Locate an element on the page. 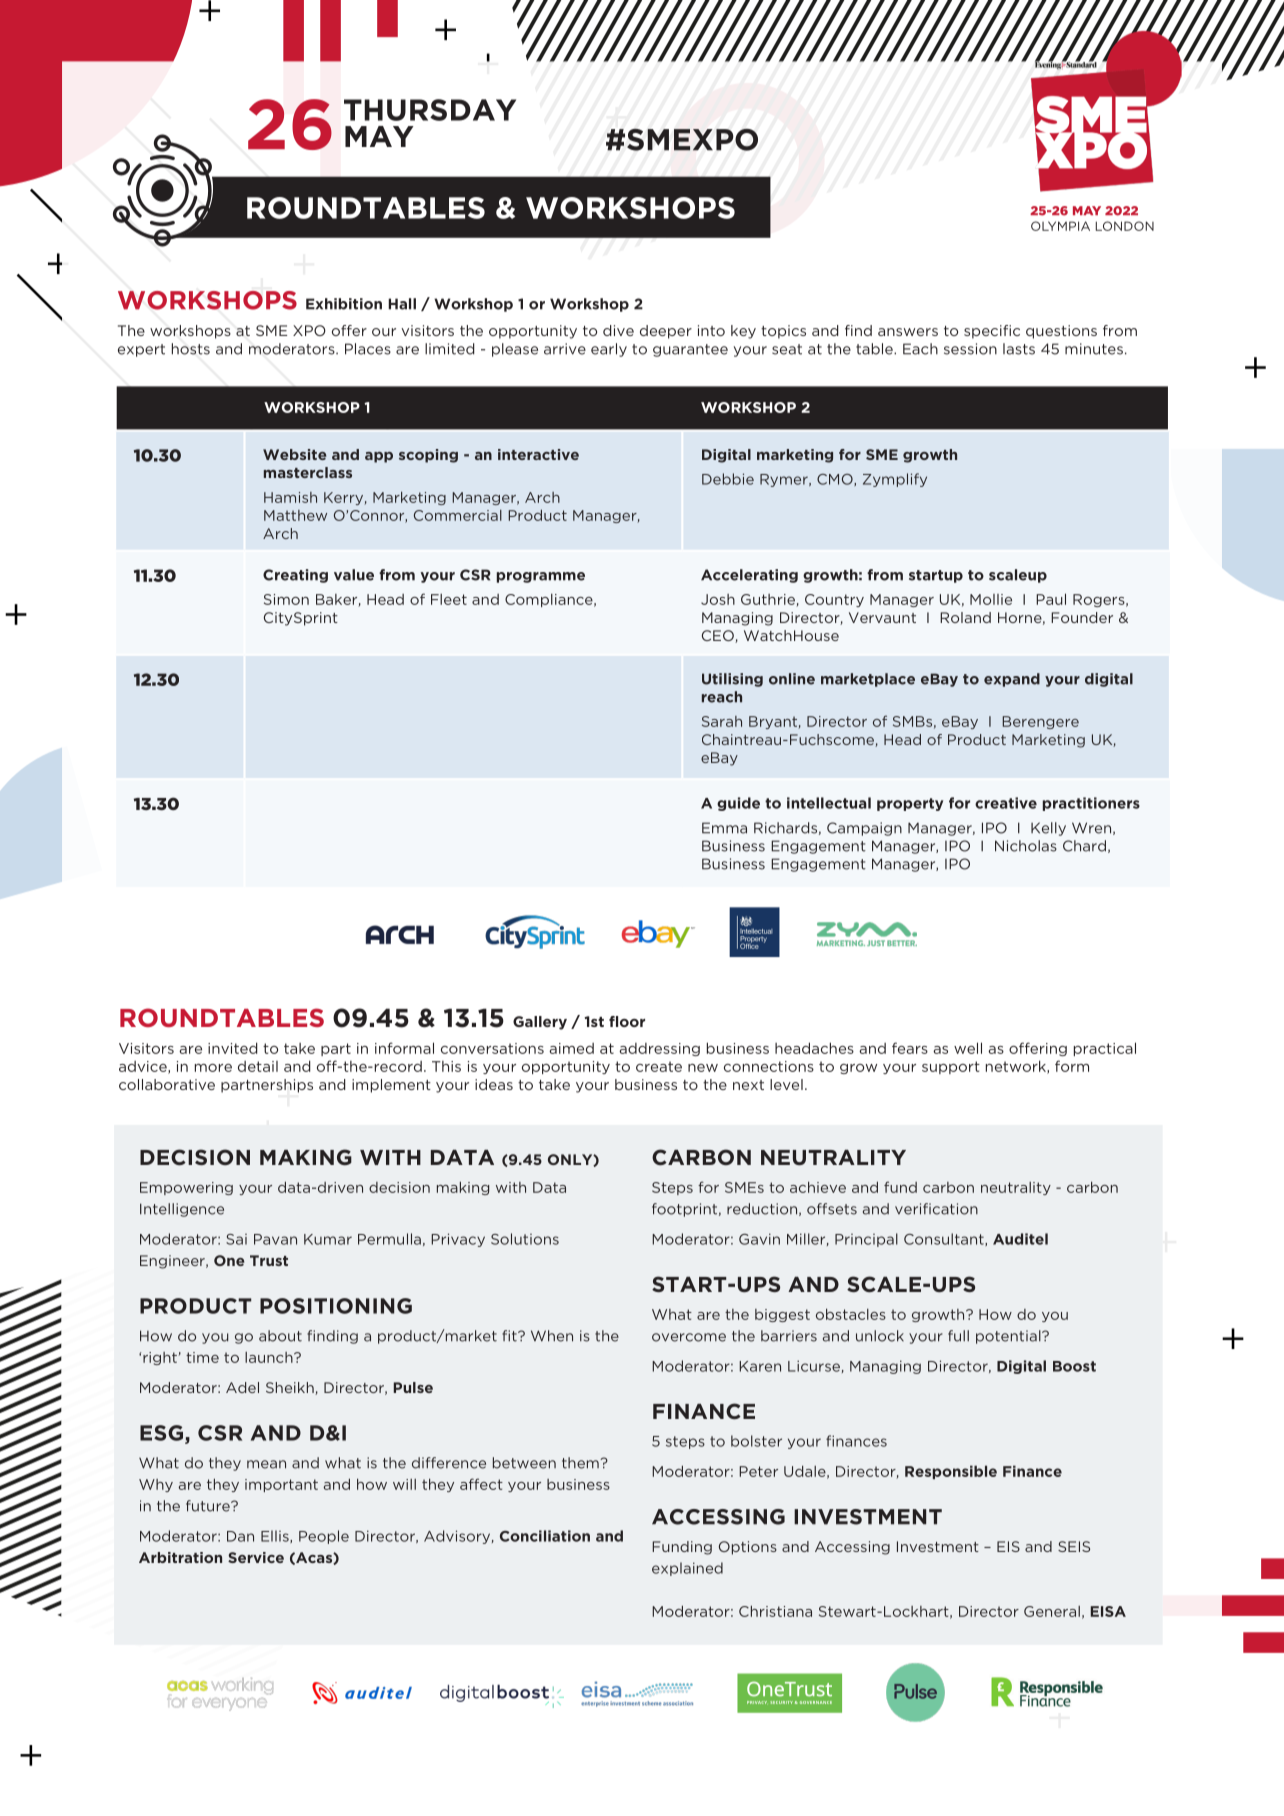 This document has height=1816, width=1284. Pavan is located at coordinates (275, 1239).
